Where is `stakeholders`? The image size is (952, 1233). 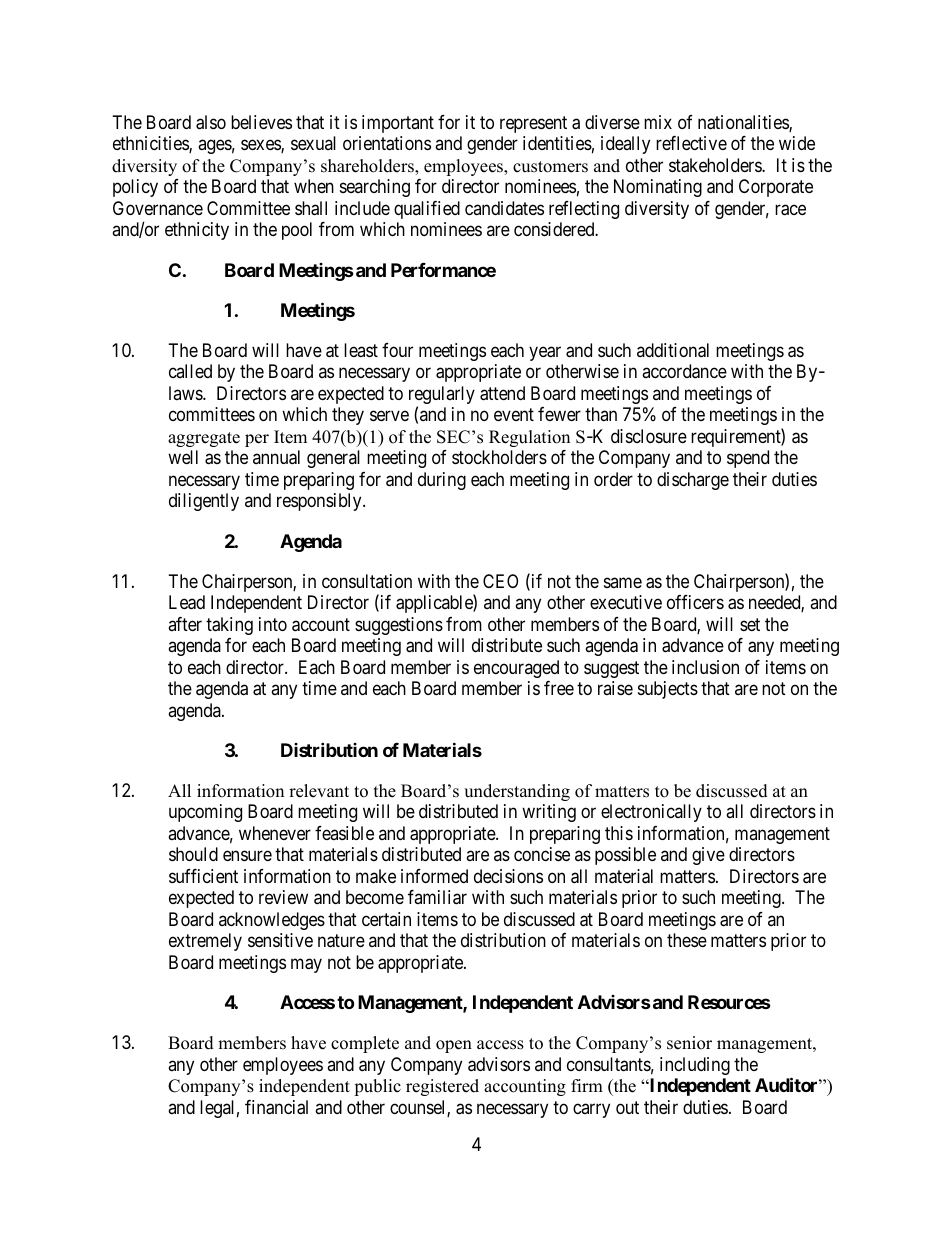 stakeholders is located at coordinates (716, 165).
